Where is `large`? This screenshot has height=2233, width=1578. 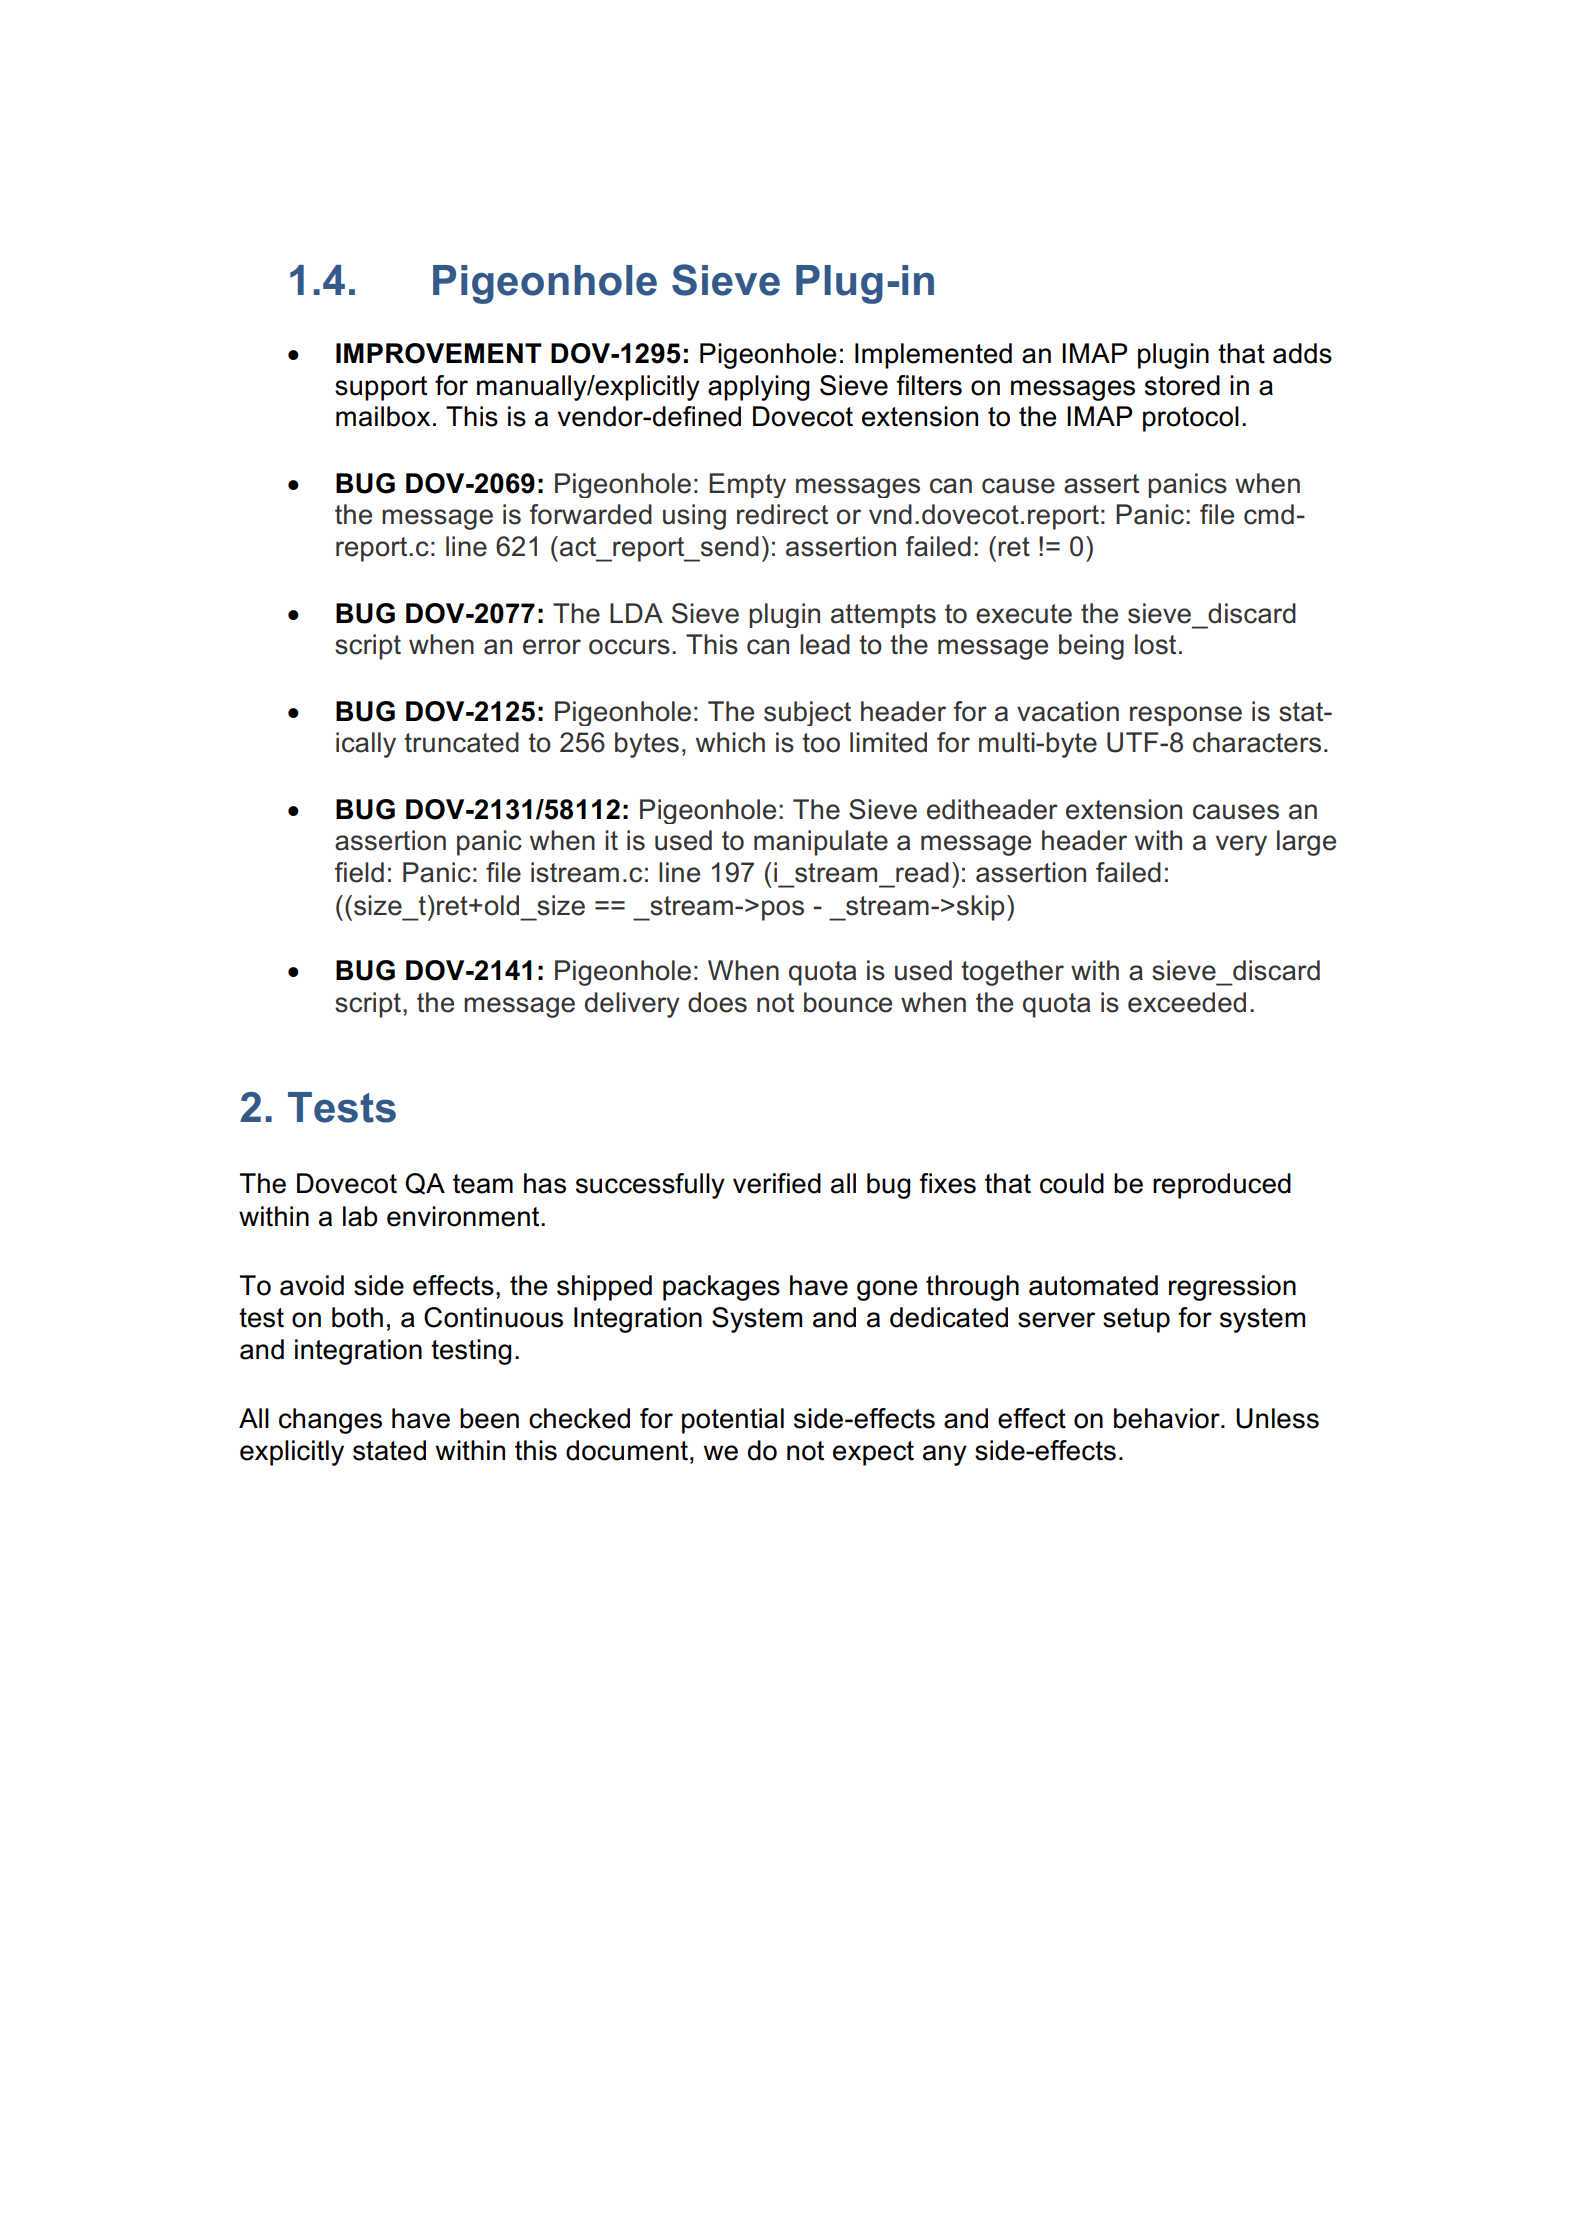 large is located at coordinates (1306, 843).
